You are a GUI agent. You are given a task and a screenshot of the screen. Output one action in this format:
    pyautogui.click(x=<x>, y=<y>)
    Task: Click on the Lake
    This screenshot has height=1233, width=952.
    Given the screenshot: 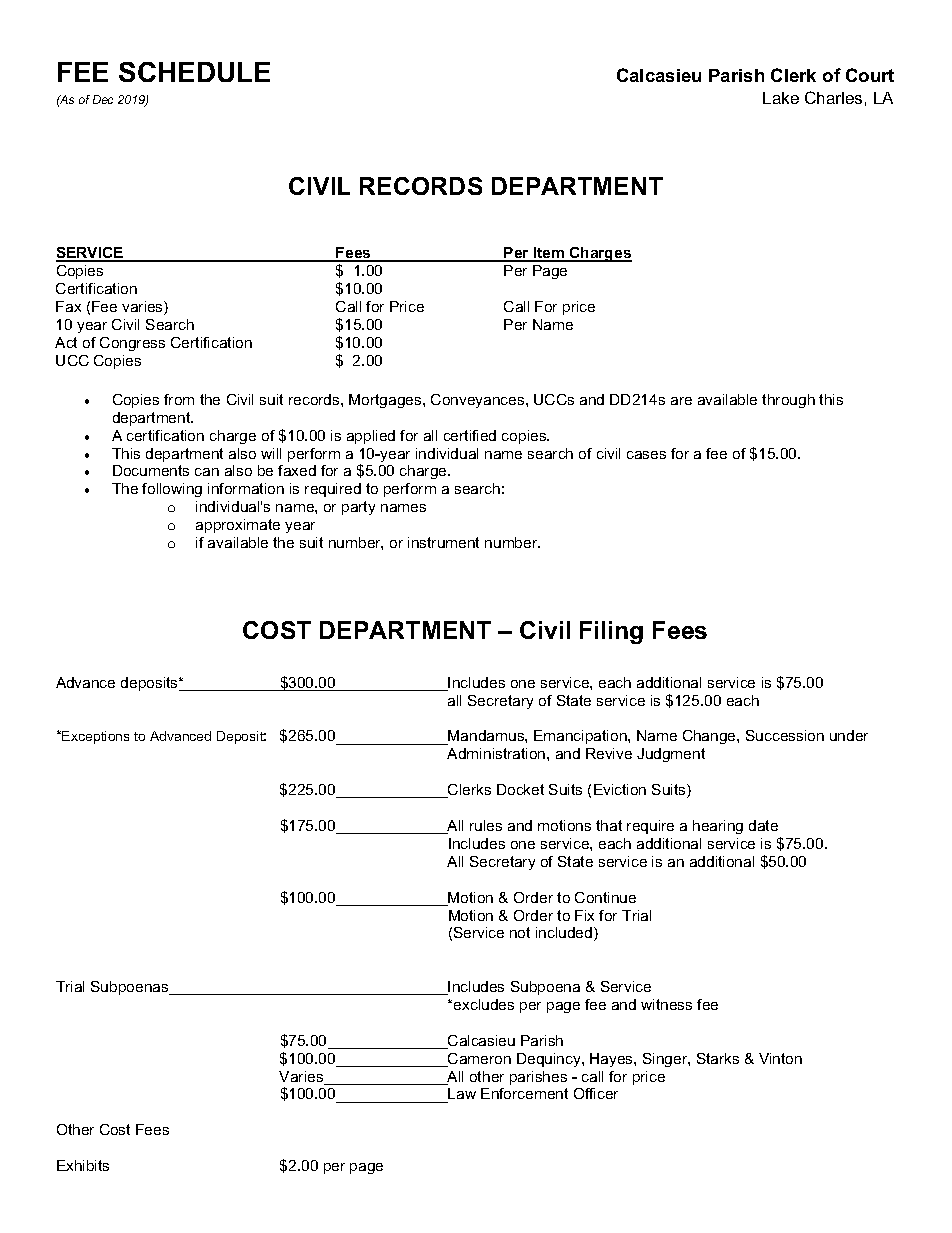 What is the action you would take?
    pyautogui.click(x=781, y=98)
